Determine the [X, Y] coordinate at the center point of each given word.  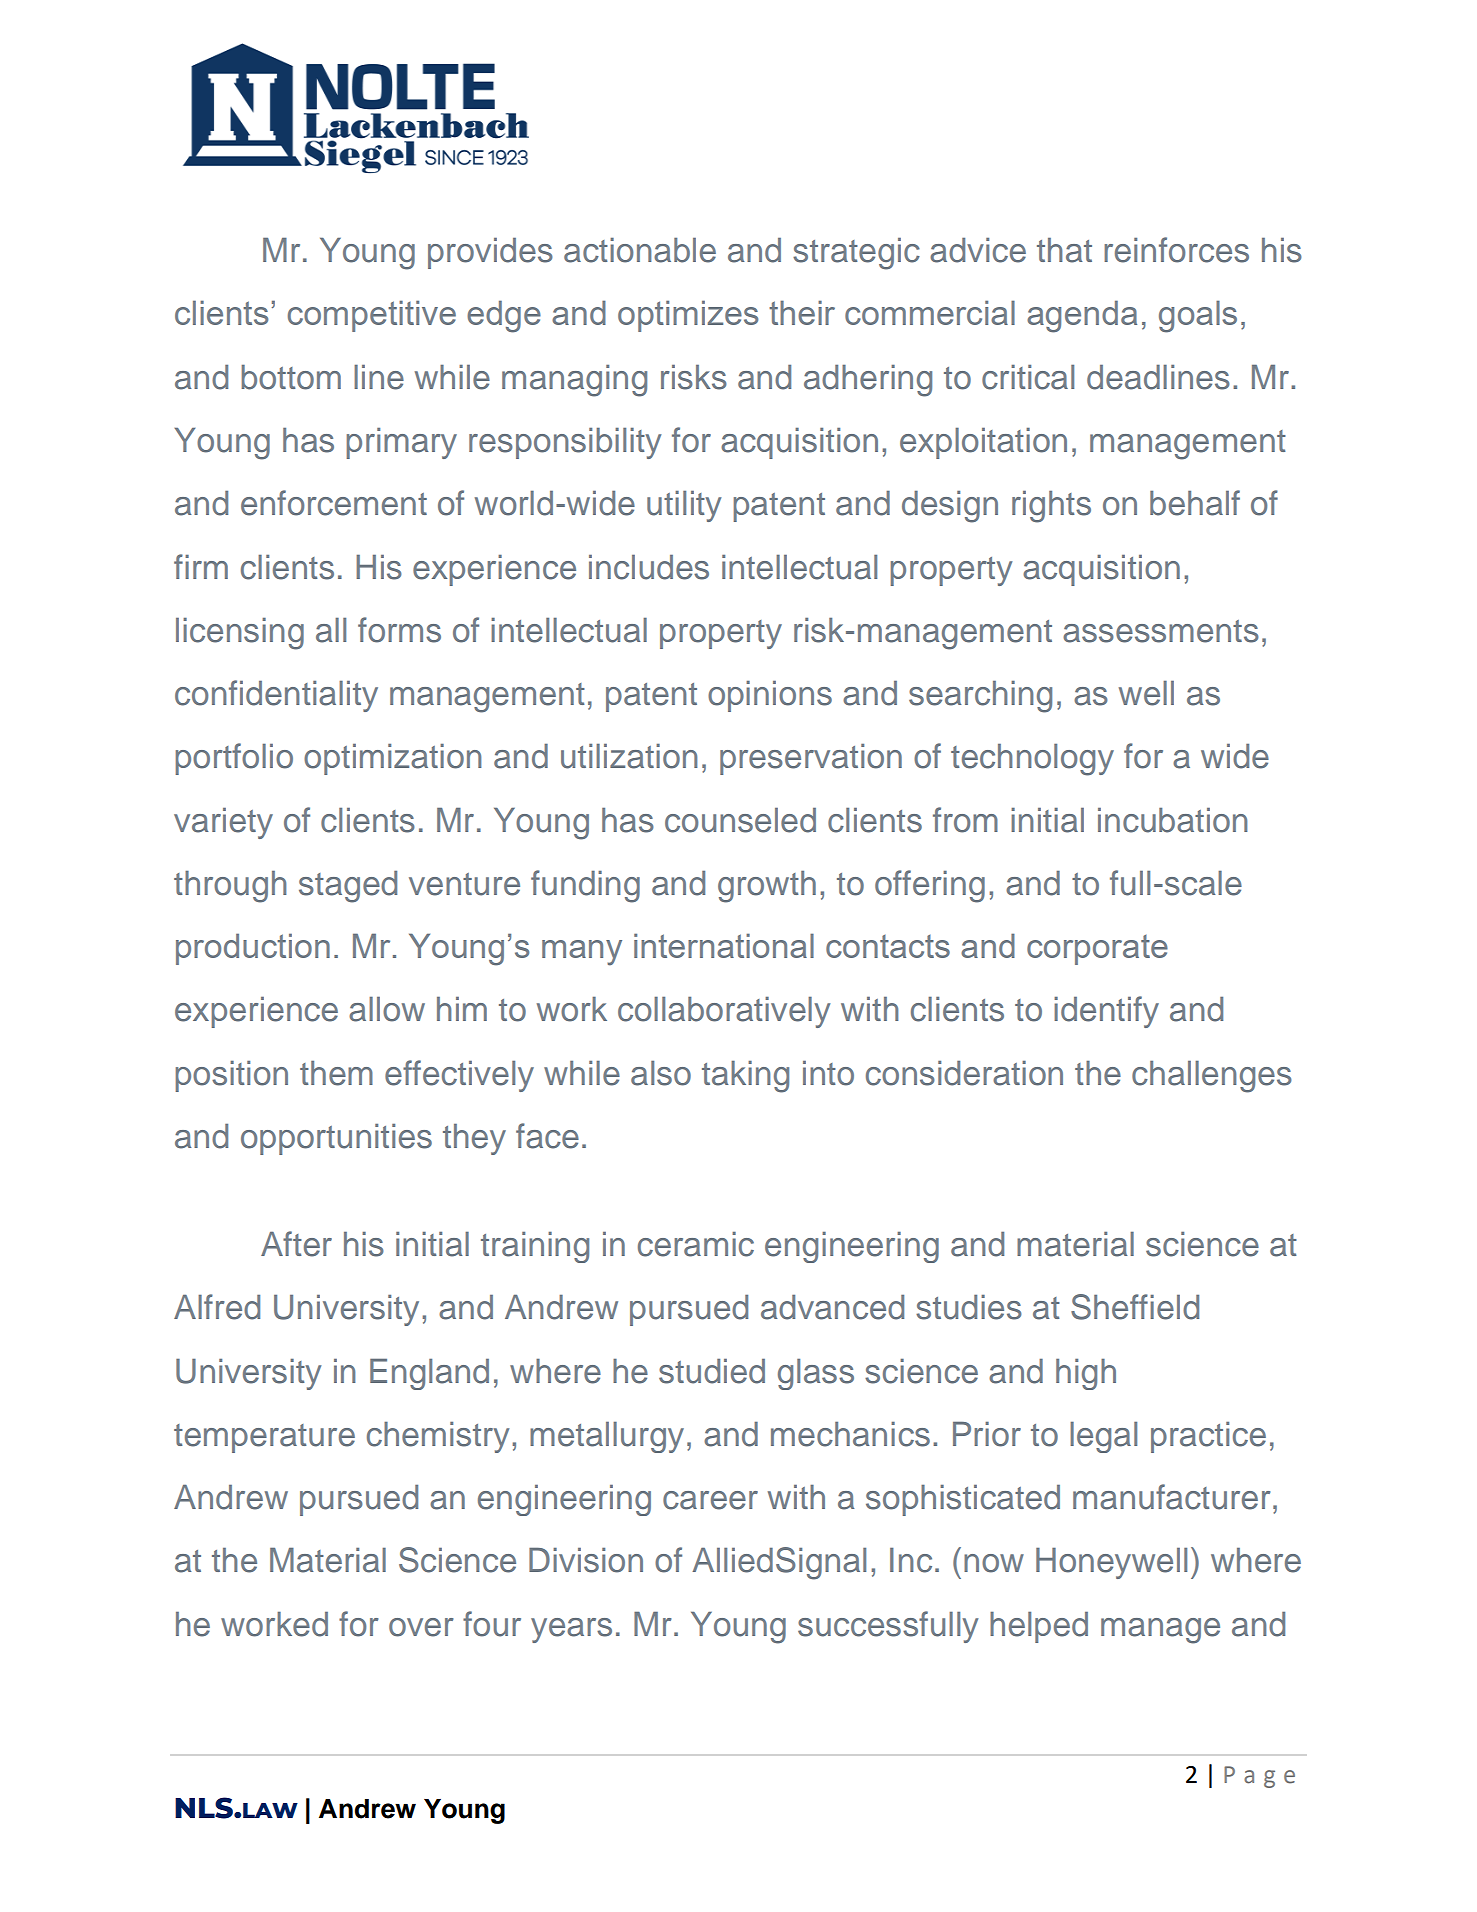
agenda [1082, 316]
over [421, 1627]
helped [1039, 1627]
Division [586, 1560]
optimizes [688, 316]
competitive [372, 316]
